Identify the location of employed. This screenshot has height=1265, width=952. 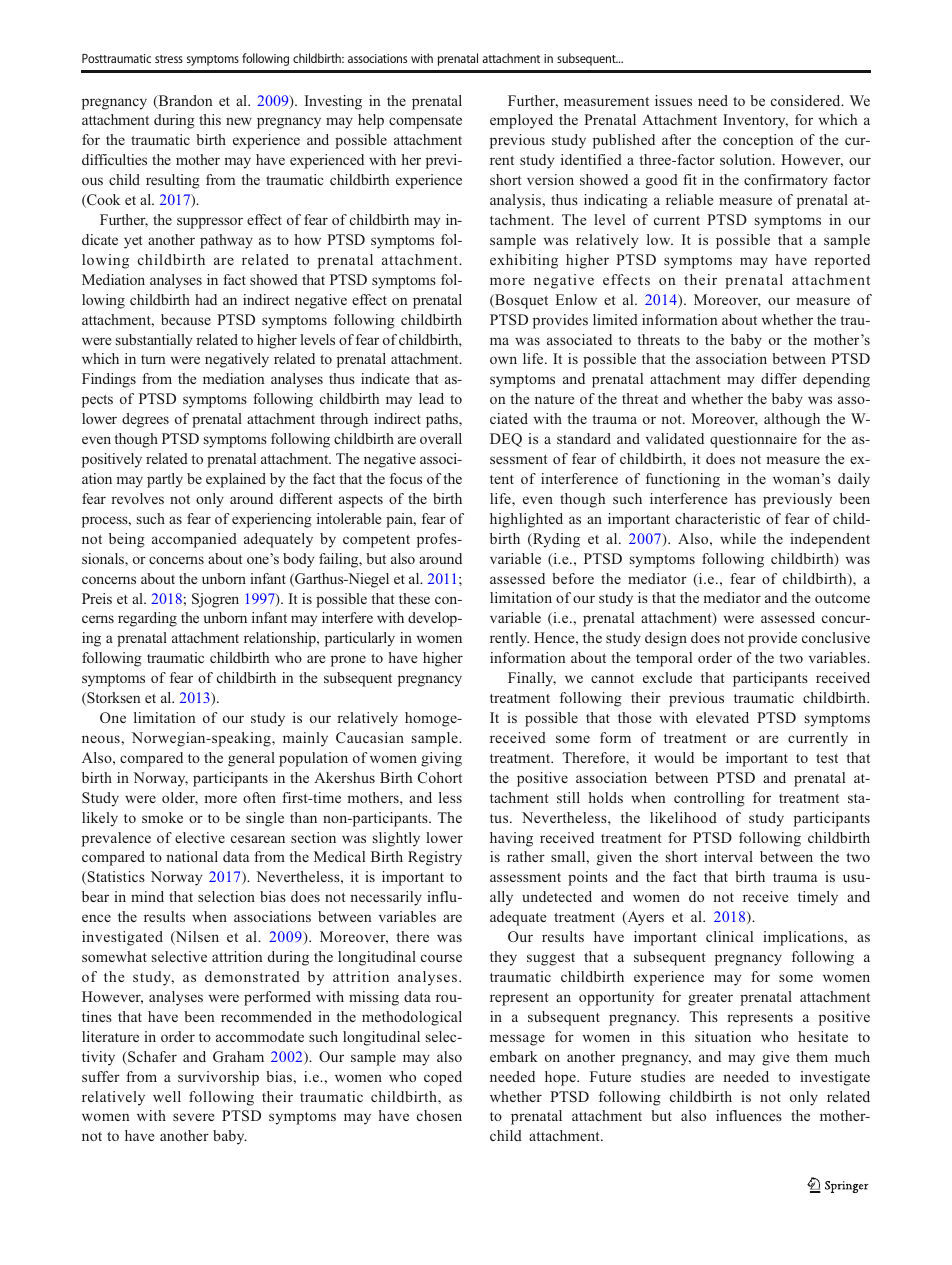
(521, 121).
